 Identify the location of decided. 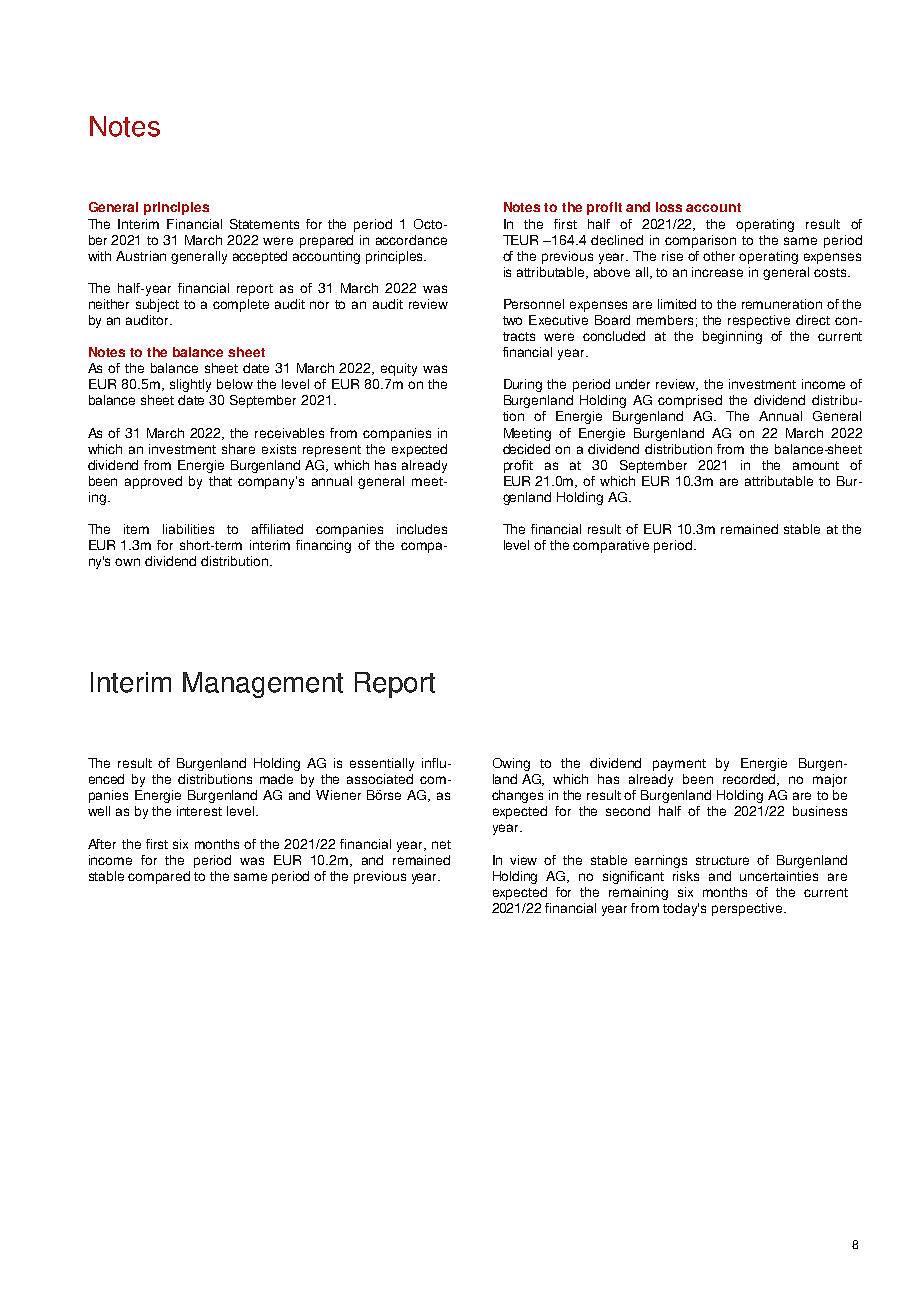
(526, 449).
